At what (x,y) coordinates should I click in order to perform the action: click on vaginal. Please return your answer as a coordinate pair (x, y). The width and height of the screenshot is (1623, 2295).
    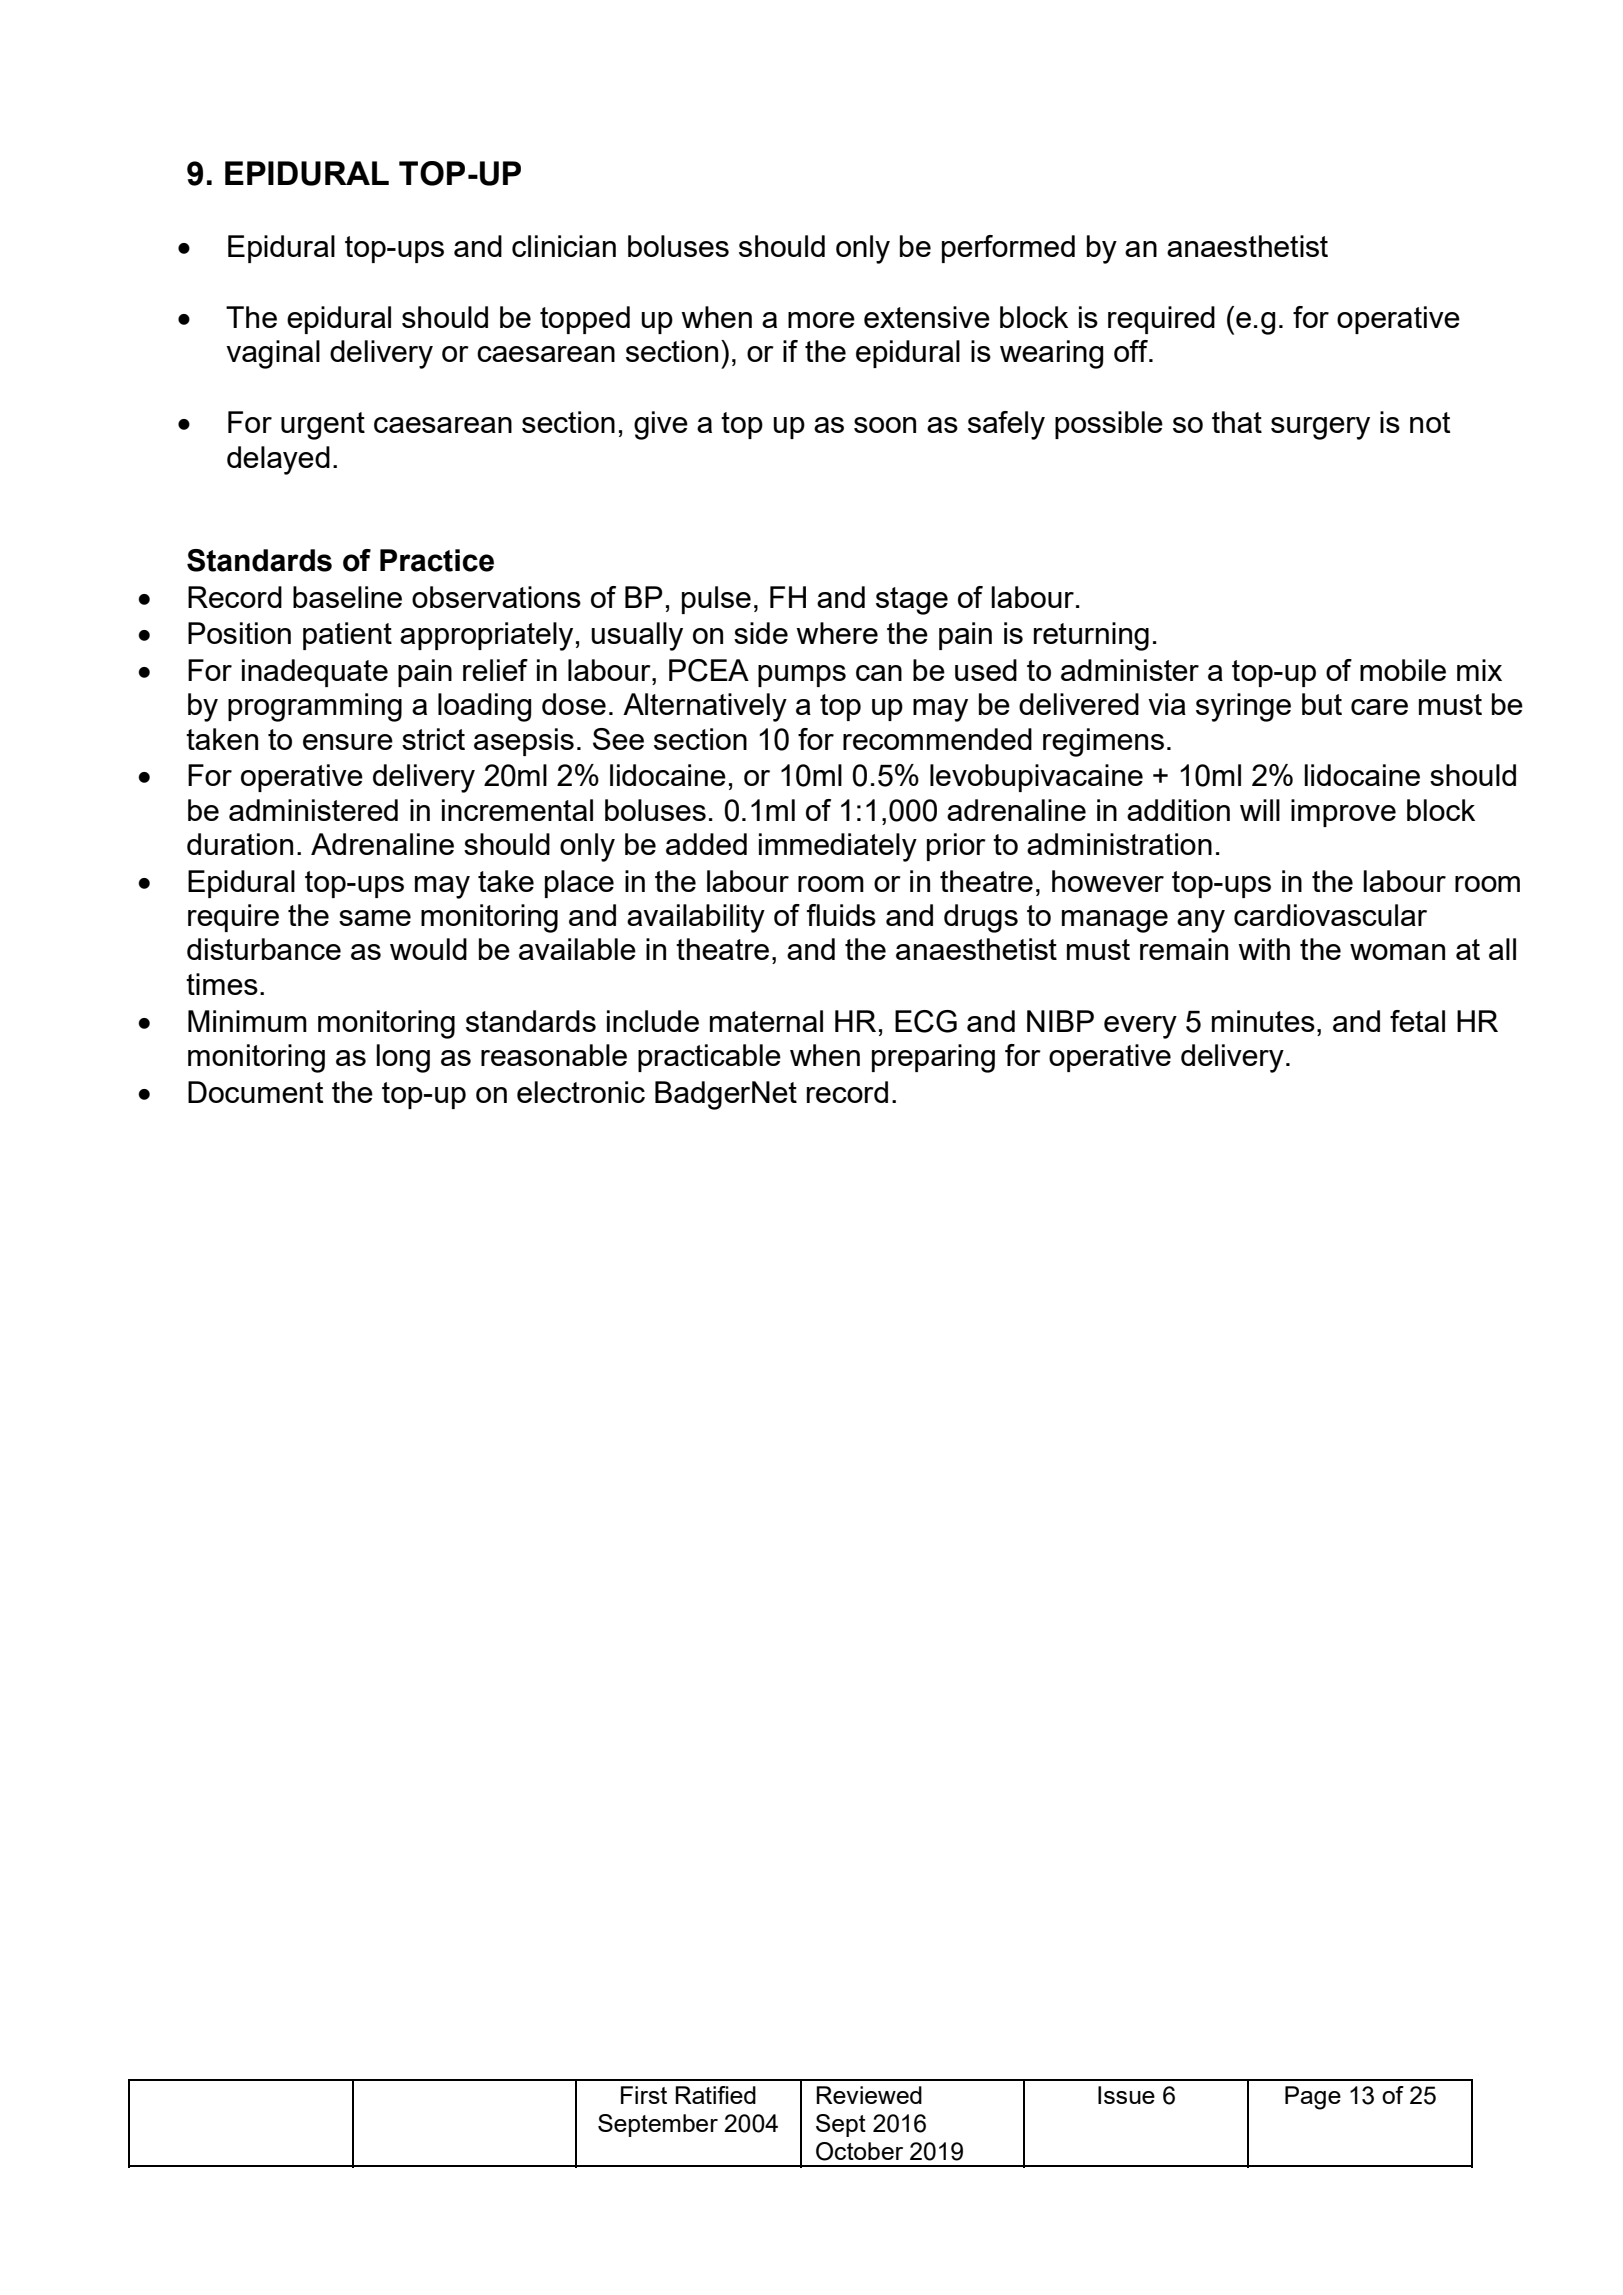
    Looking at the image, I should click on (273, 354).
